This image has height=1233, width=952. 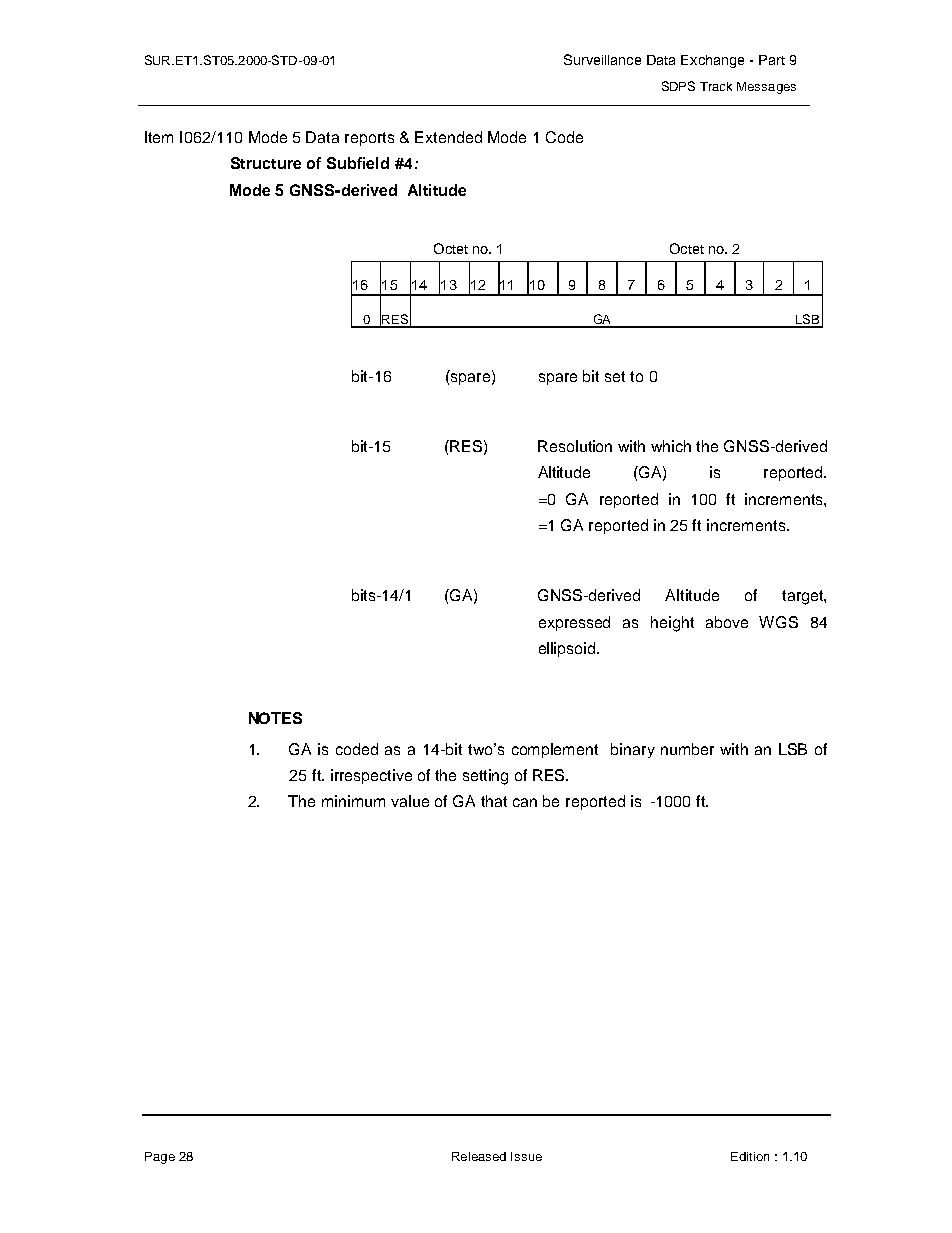 What do you see at coordinates (727, 622) in the image?
I see `above` at bounding box center [727, 622].
